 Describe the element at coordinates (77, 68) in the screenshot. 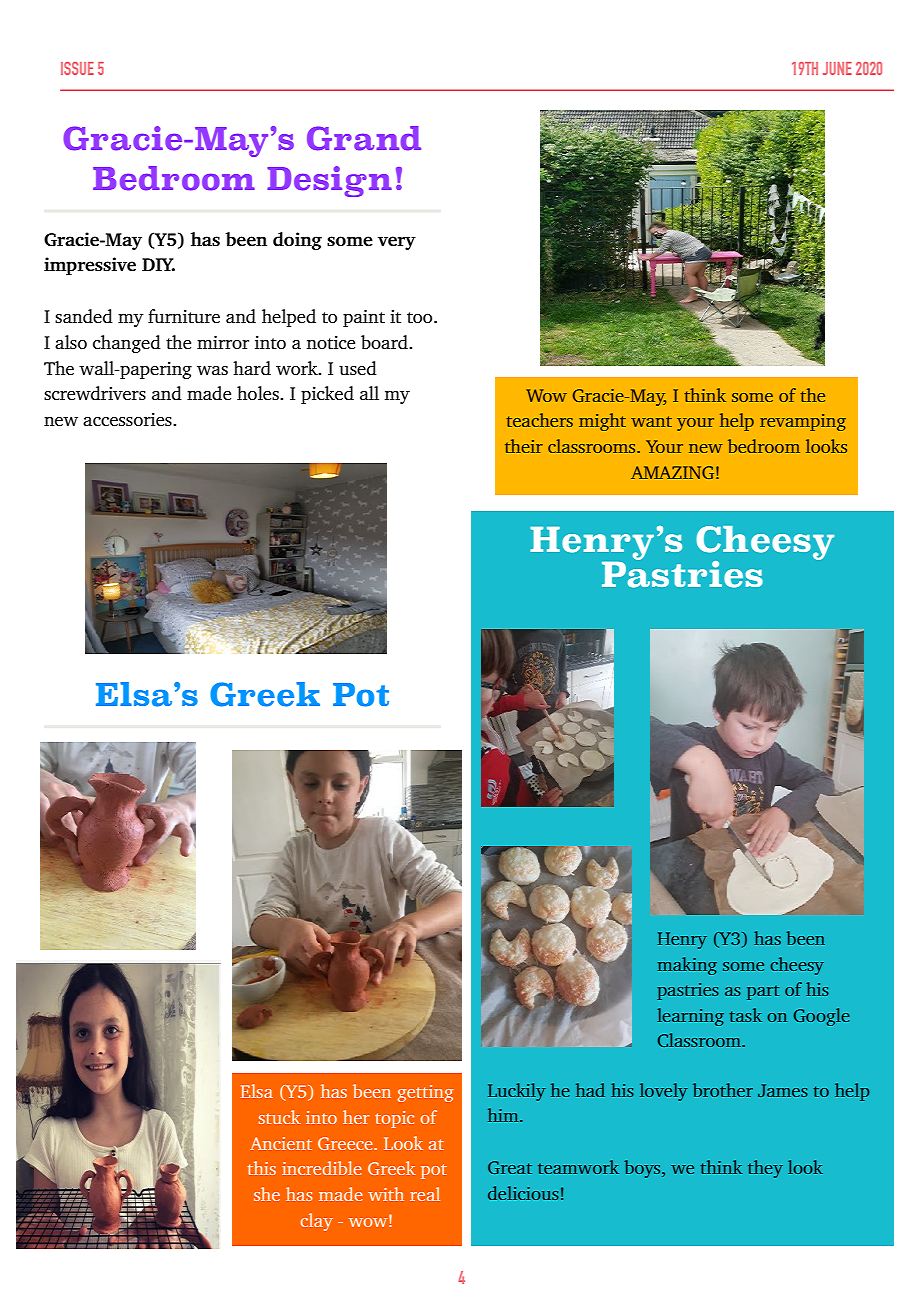

I see `ISSUE` at that location.
